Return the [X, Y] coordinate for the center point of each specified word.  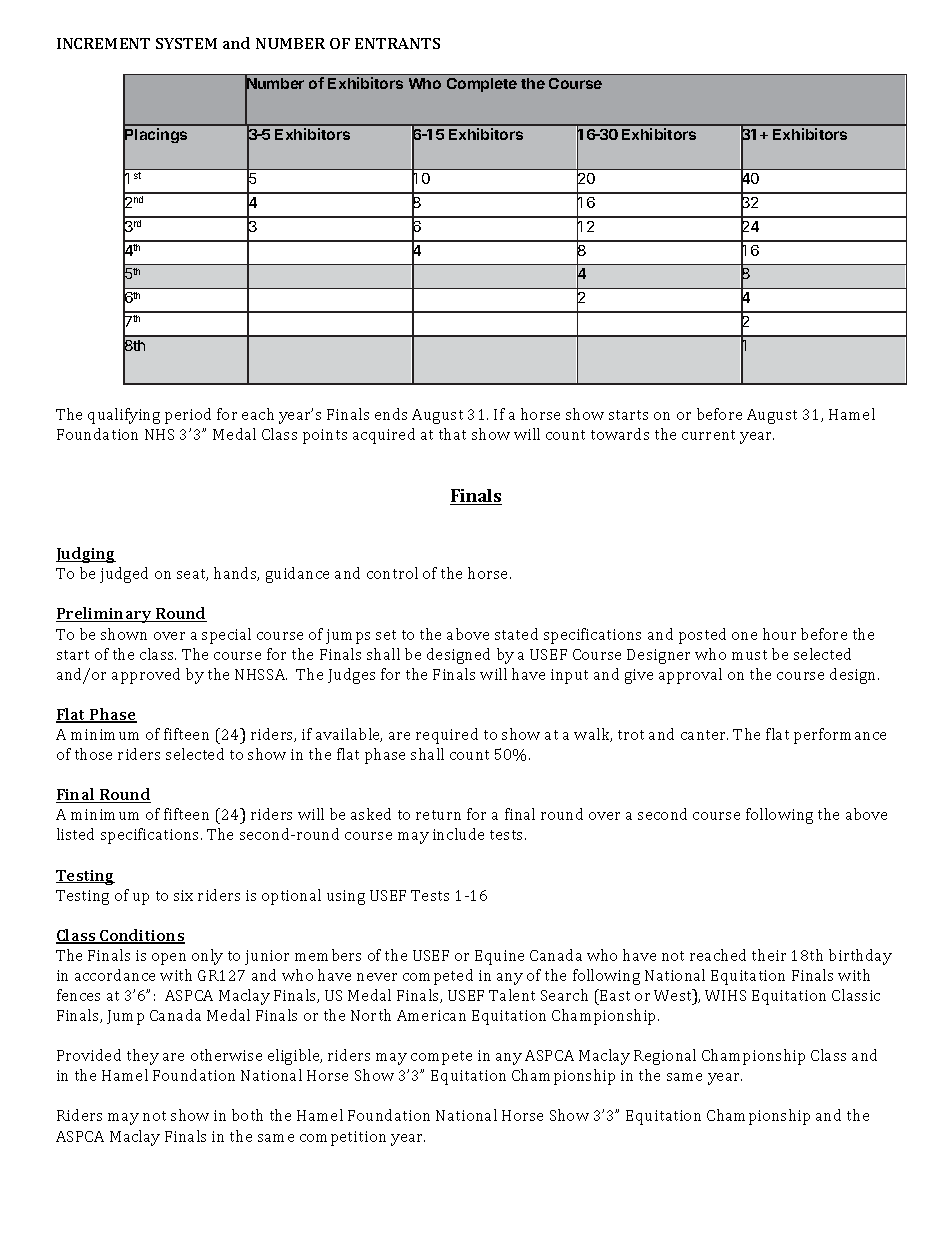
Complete [482, 85]
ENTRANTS [397, 43]
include [458, 834]
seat [192, 575]
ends [391, 414]
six [183, 895]
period [188, 416]
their [769, 955]
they [143, 1057]
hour [779, 634]
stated [516, 634]
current [708, 435]
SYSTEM [186, 43]
